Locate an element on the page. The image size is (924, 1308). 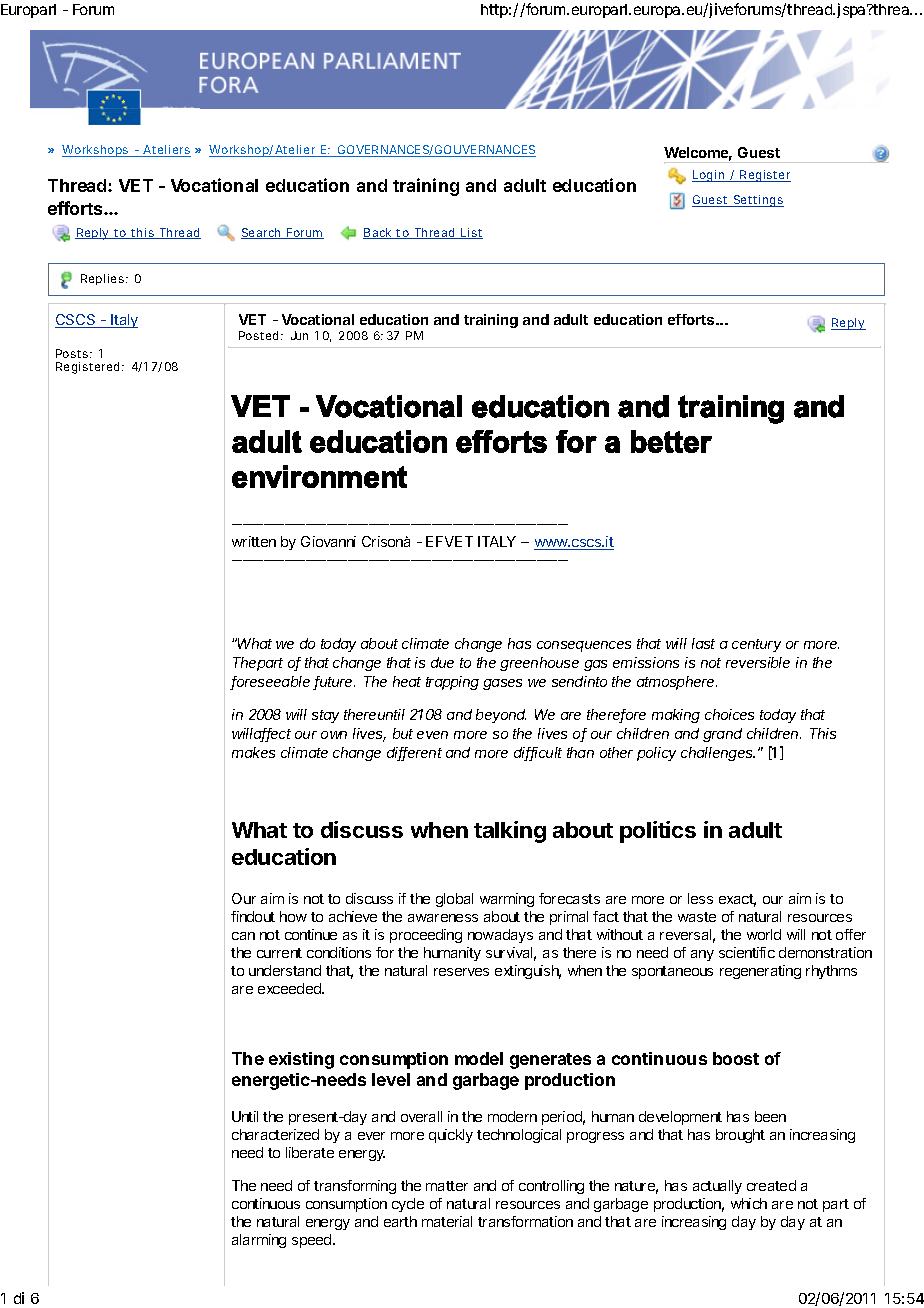
List is located at coordinates (471, 233).
